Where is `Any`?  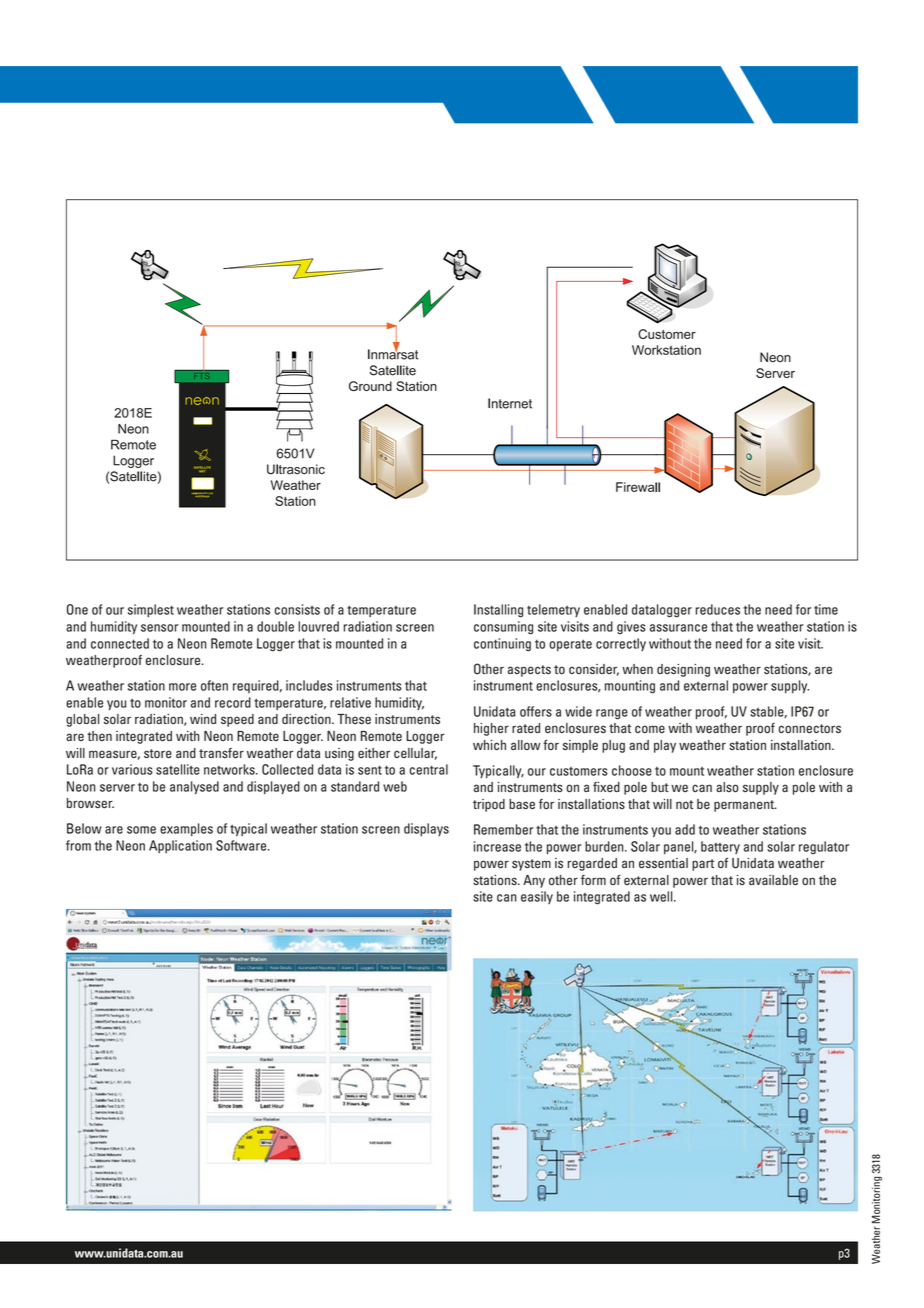
Any is located at coordinates (534, 881).
